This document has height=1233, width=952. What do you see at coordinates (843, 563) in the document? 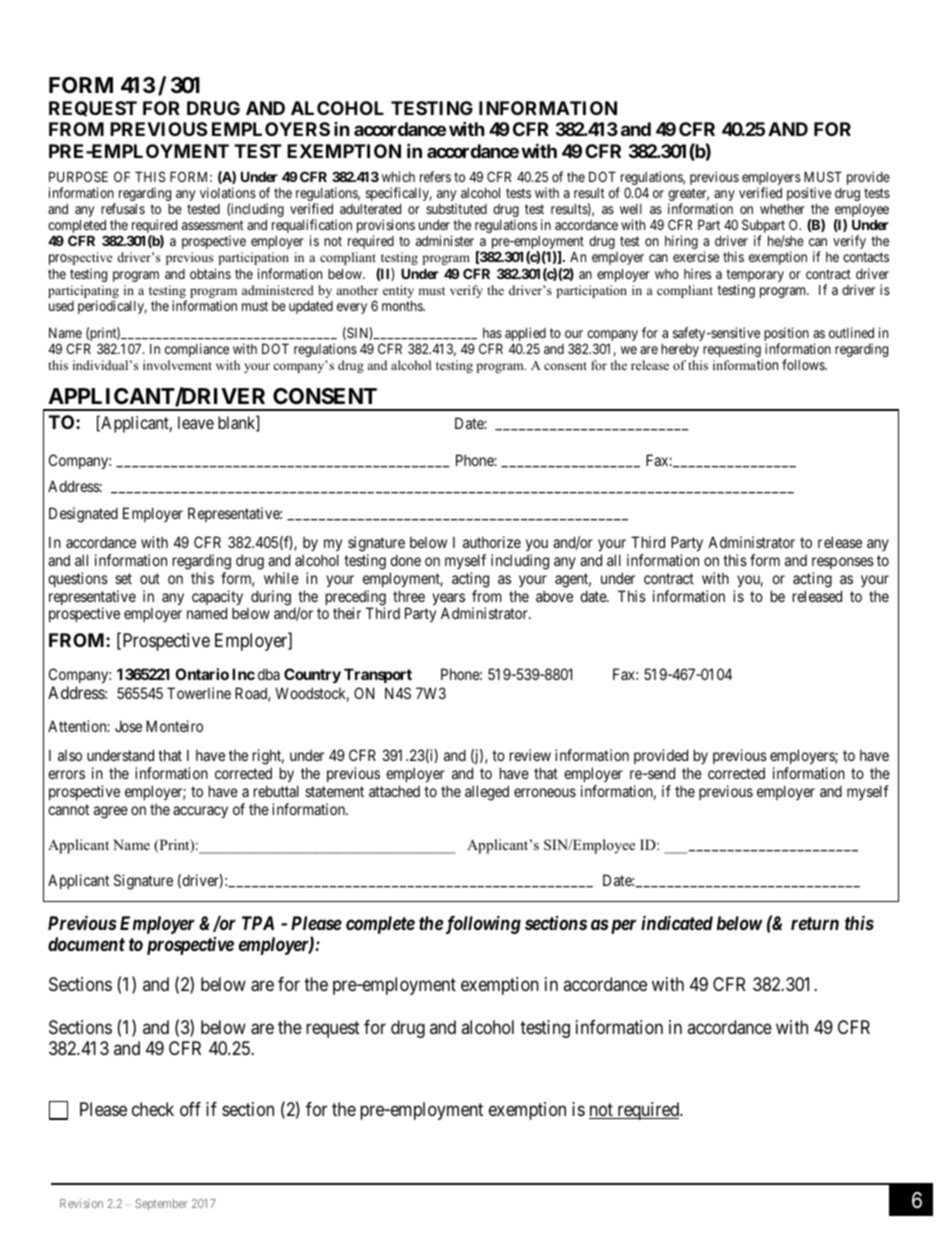
I see `responses` at bounding box center [843, 563].
